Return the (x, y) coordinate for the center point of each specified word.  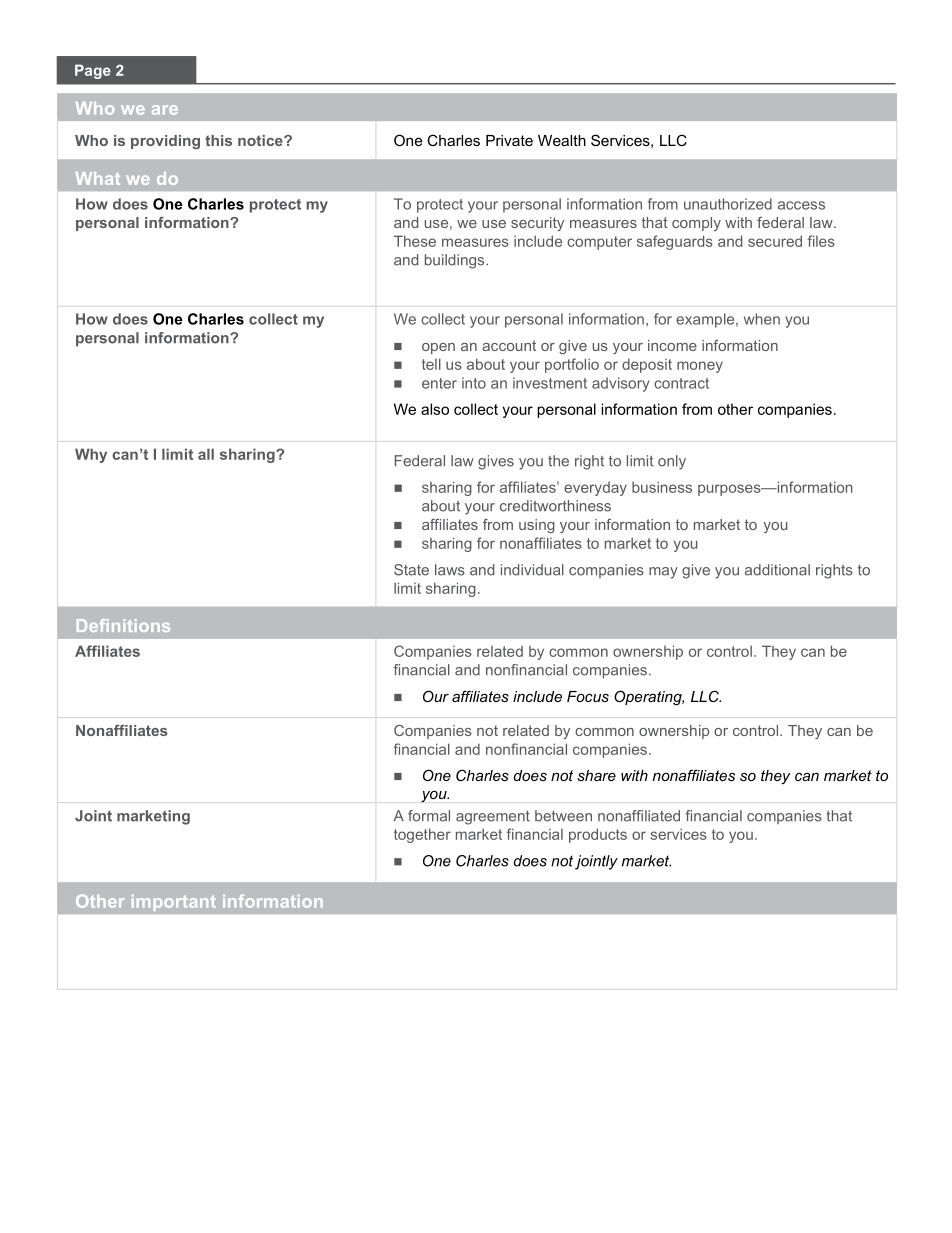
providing (165, 142)
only (672, 462)
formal (429, 816)
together (422, 835)
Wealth (562, 140)
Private (509, 140)
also (435, 409)
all (206, 454)
